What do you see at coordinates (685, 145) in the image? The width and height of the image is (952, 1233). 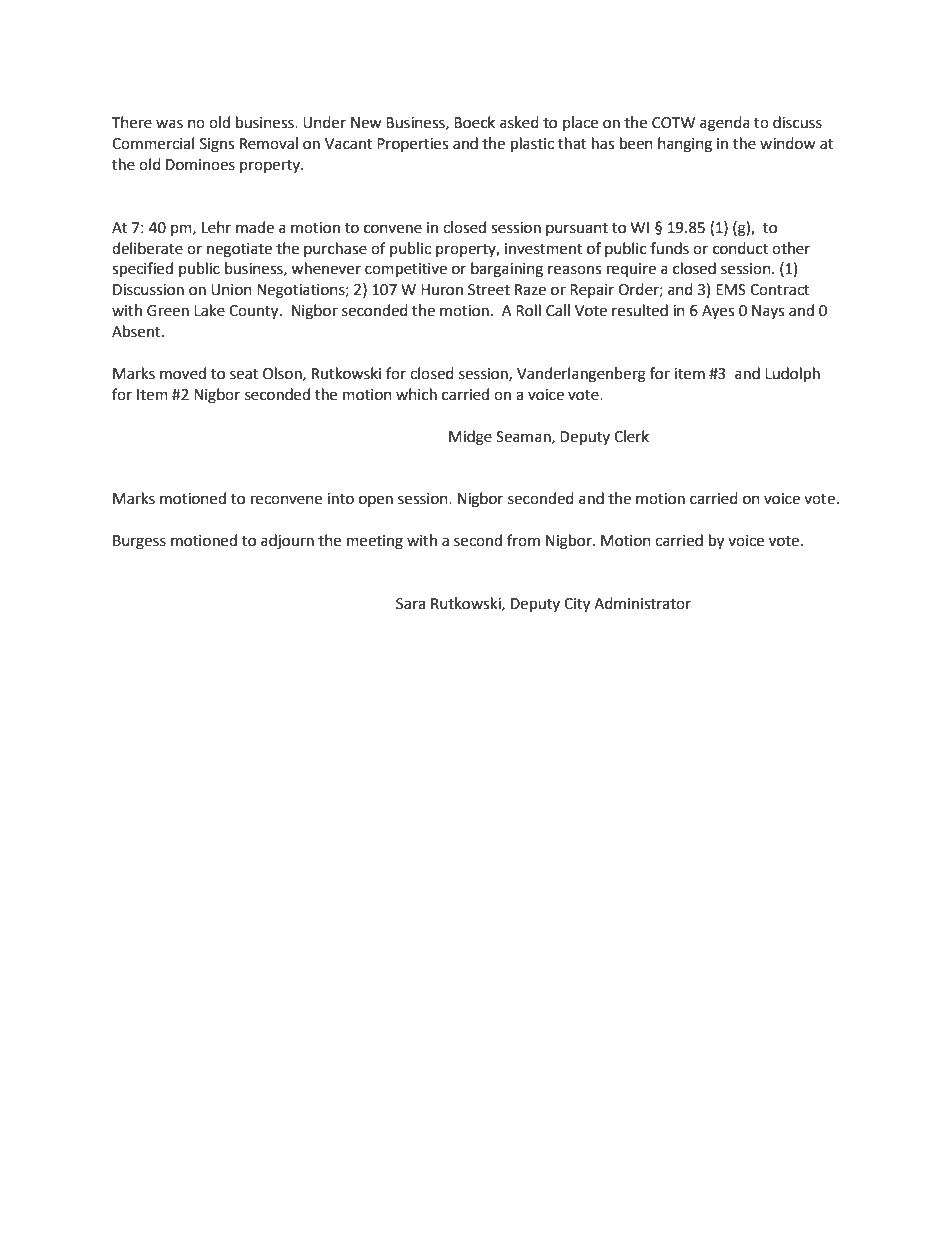 I see `hanging` at bounding box center [685, 145].
